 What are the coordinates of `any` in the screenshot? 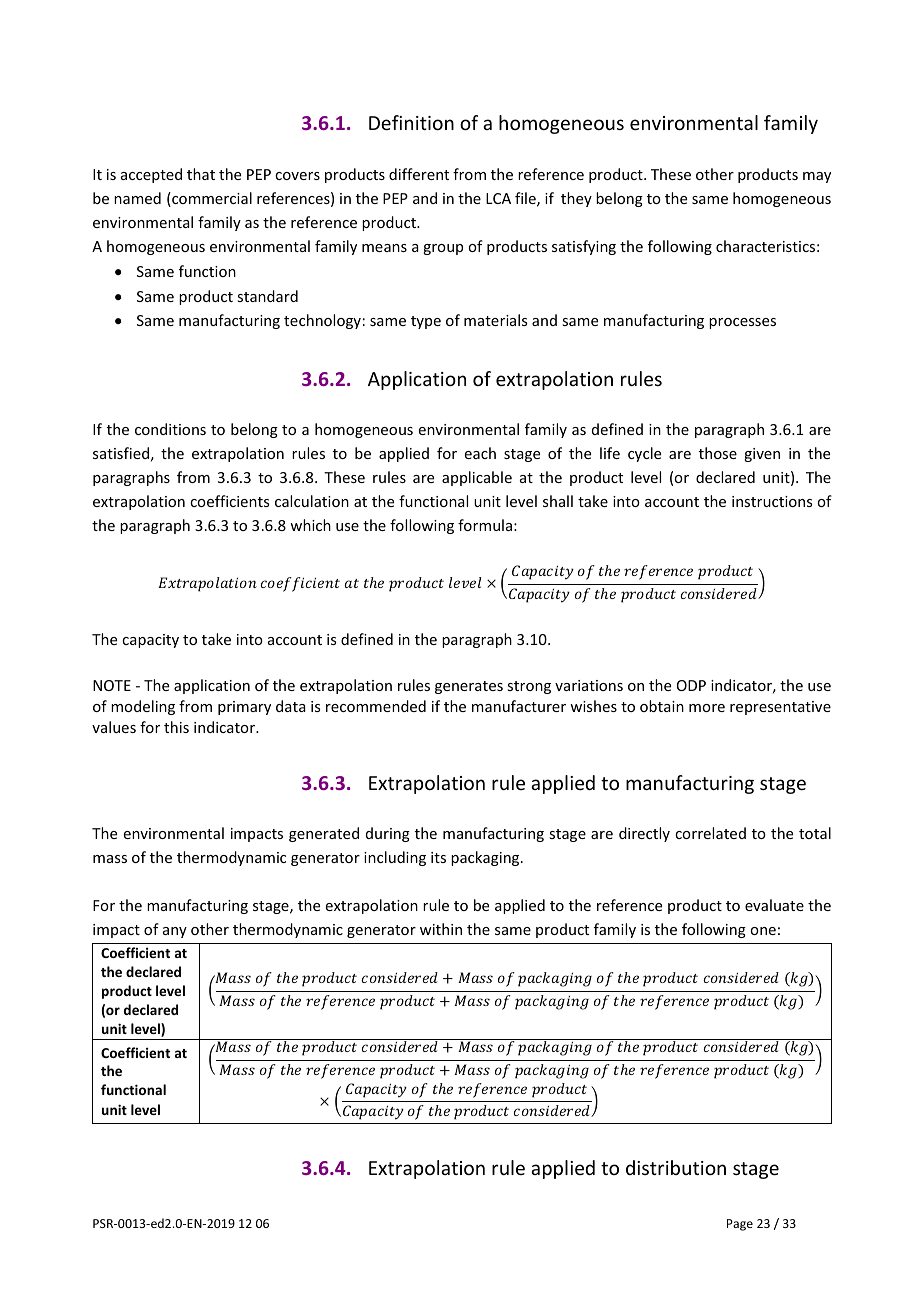 It's located at (175, 932).
